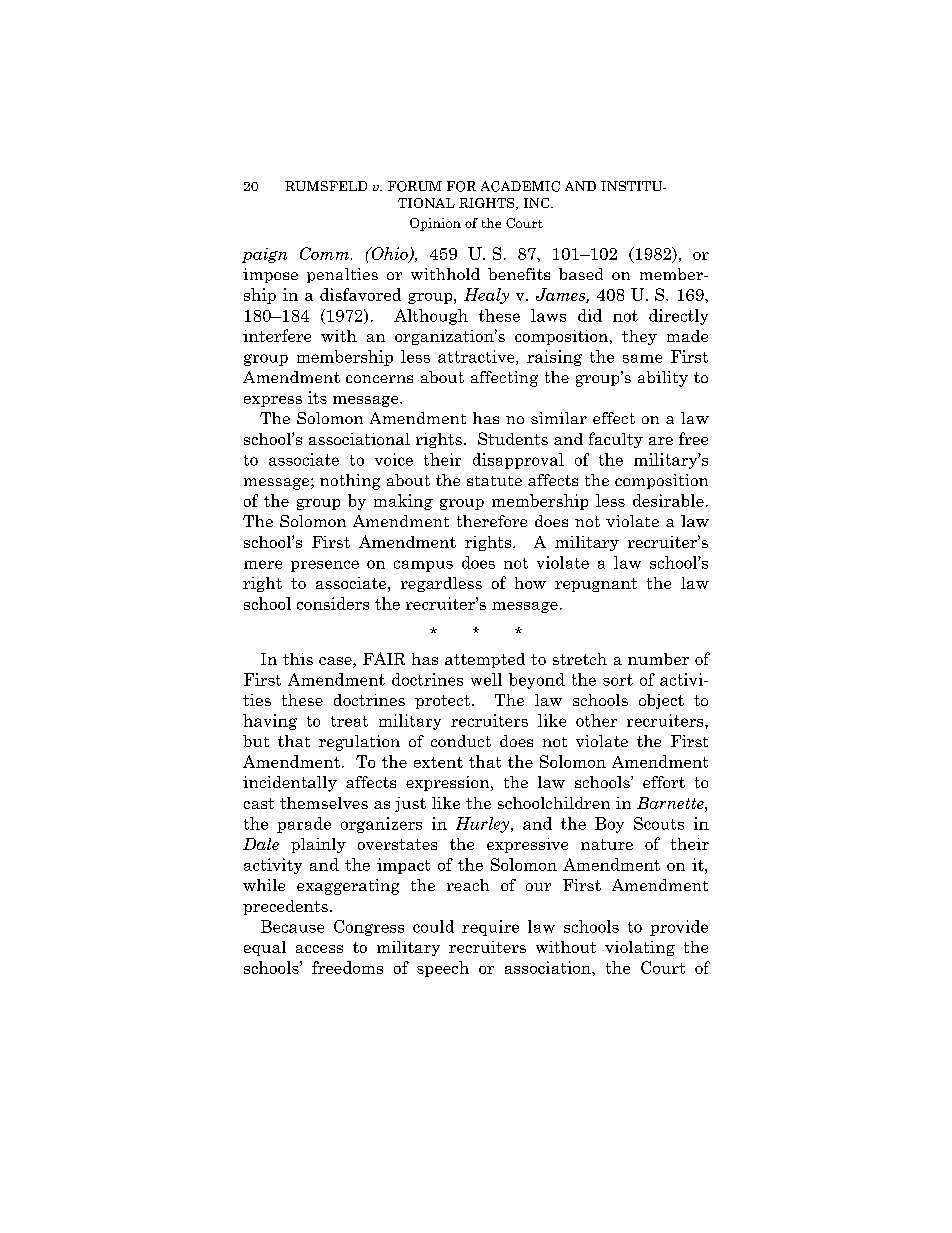 The height and width of the screenshot is (1233, 952). Describe the element at coordinates (326, 186) in the screenshot. I see `RUMSFELD` at that location.
